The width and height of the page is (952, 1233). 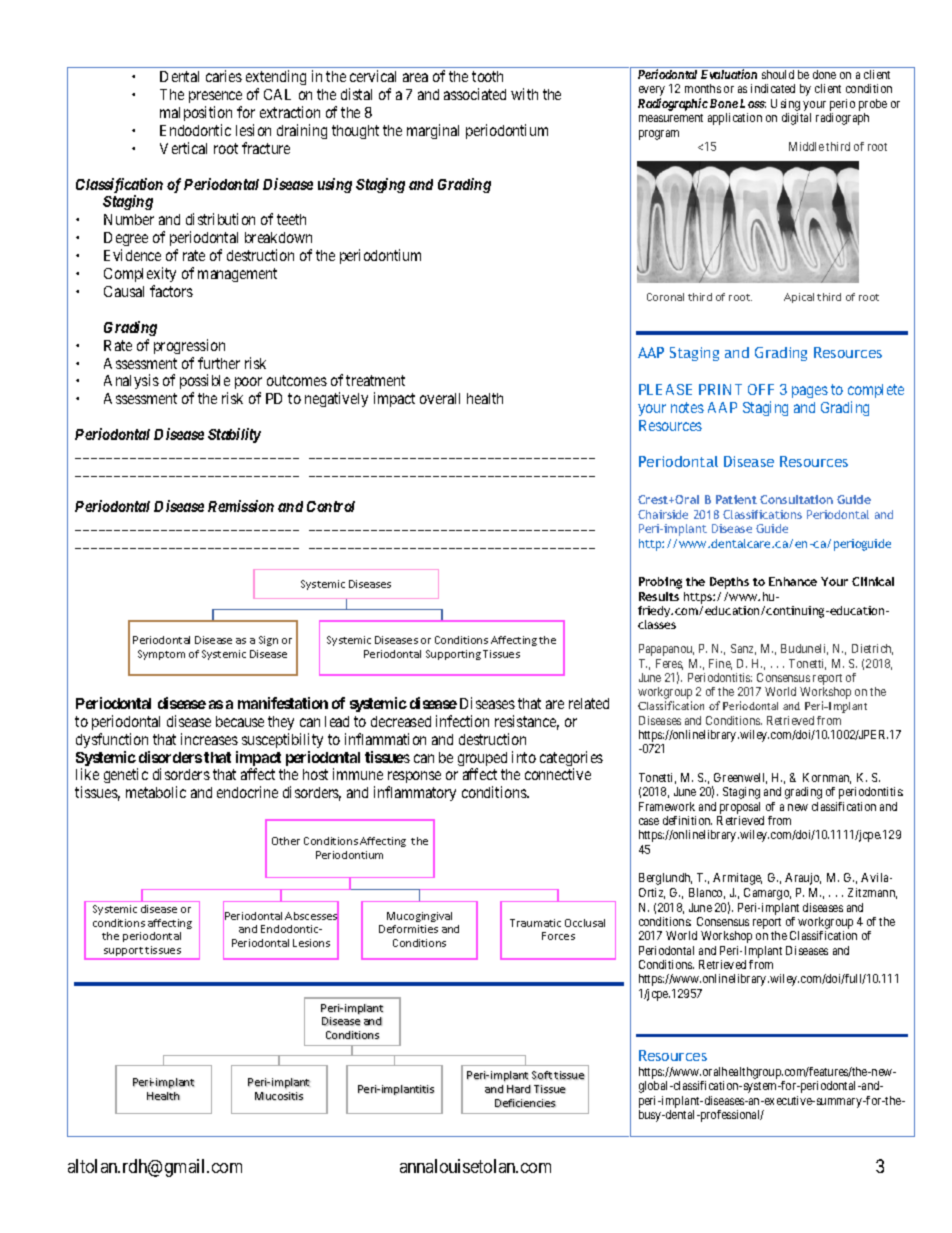 I want to click on Results, so click(x=659, y=596).
